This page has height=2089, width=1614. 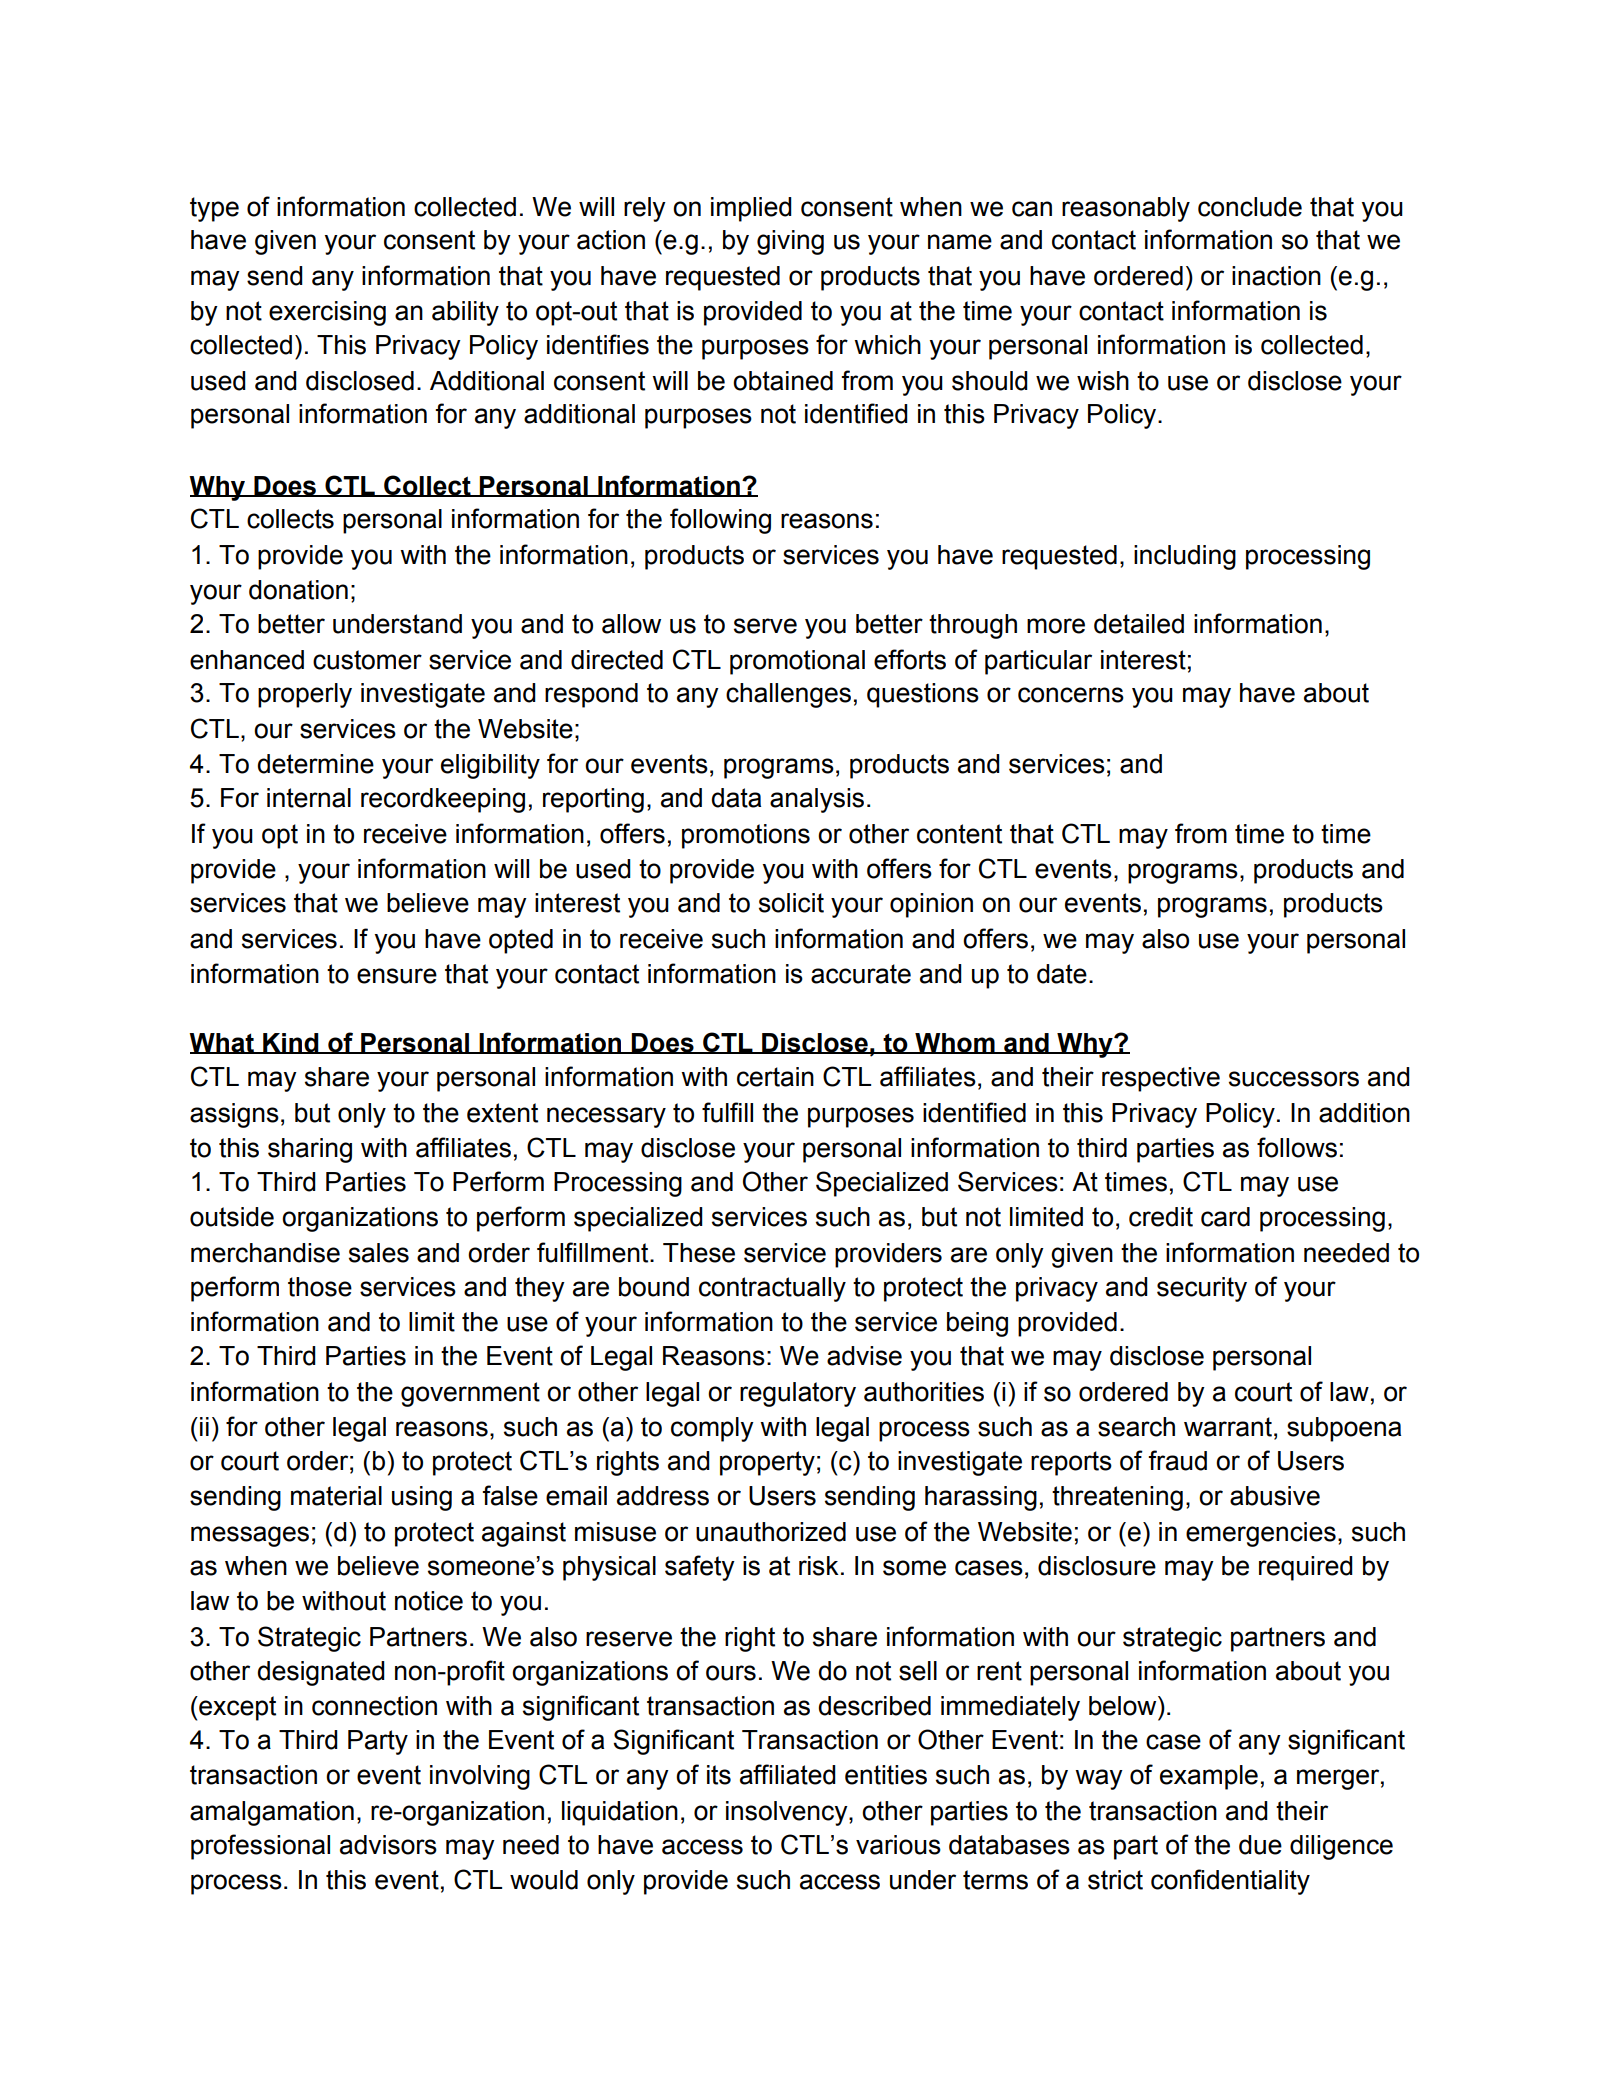 I want to click on certain, so click(x=775, y=1077).
